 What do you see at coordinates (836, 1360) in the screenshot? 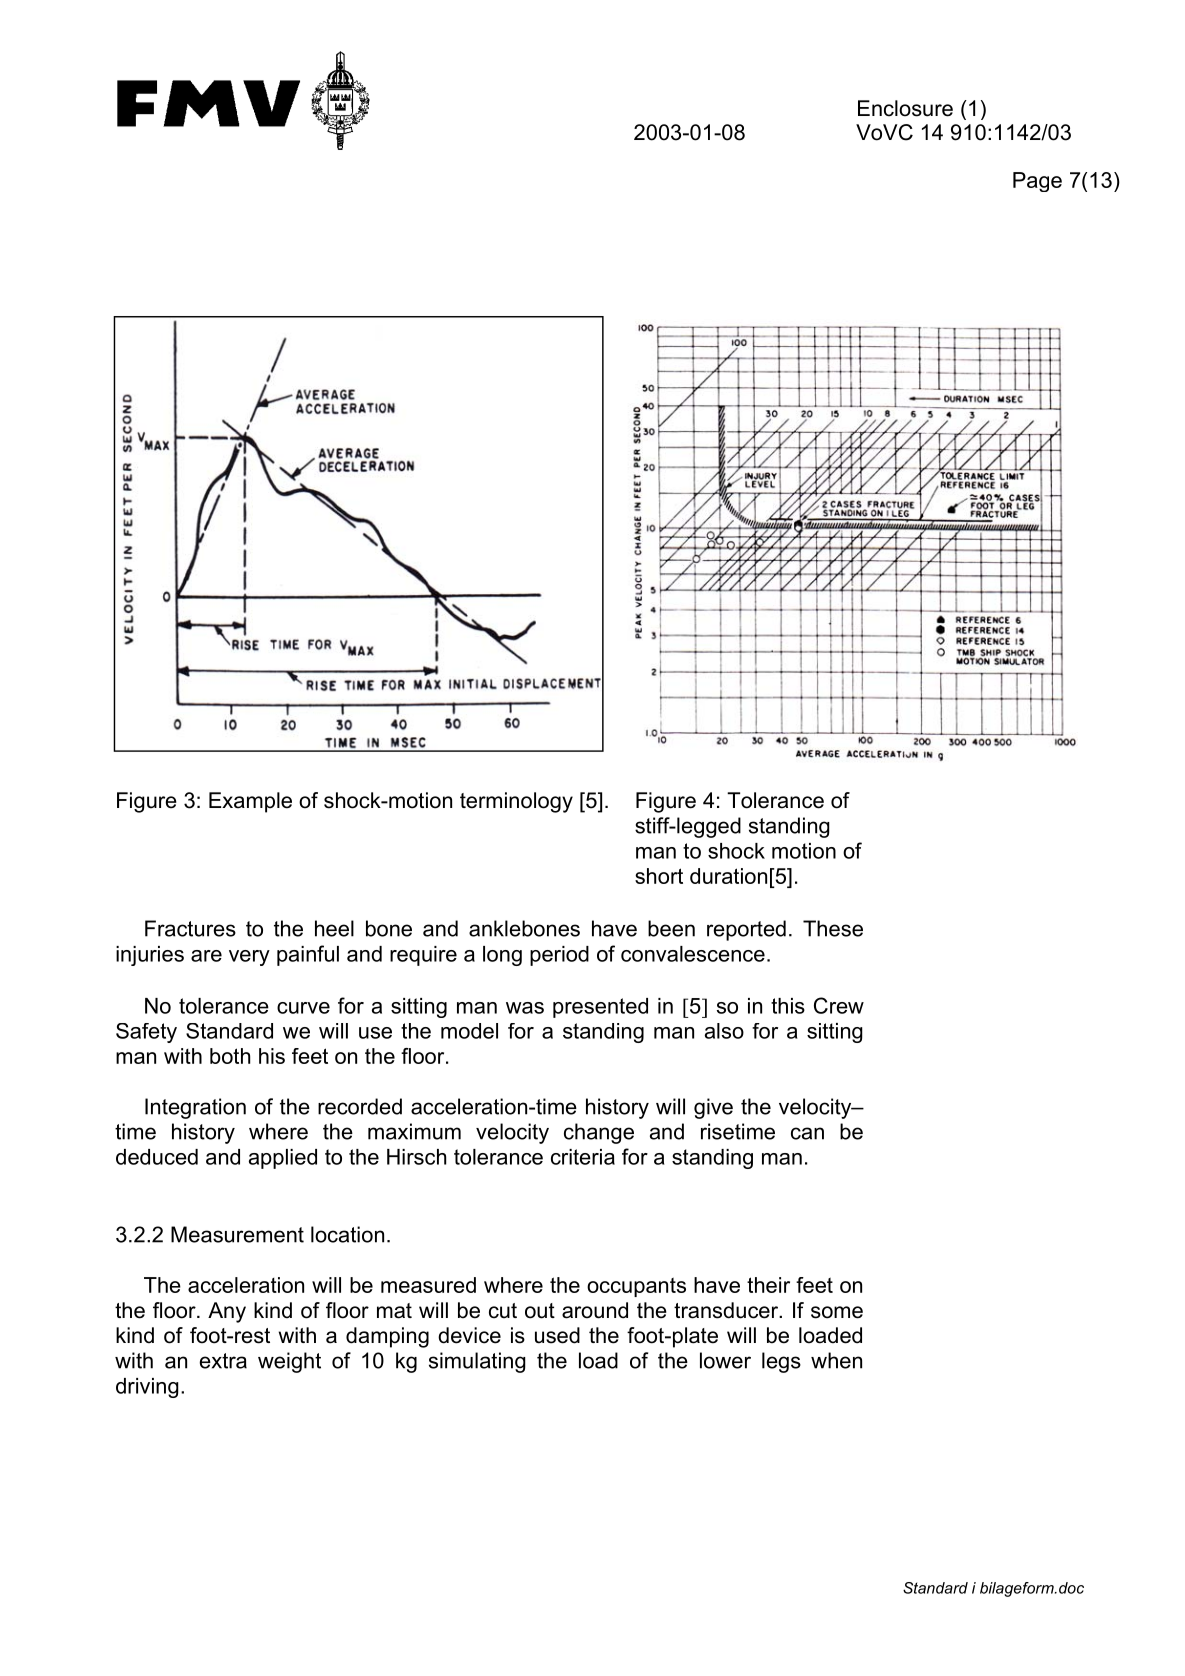
I see `when` at bounding box center [836, 1360].
